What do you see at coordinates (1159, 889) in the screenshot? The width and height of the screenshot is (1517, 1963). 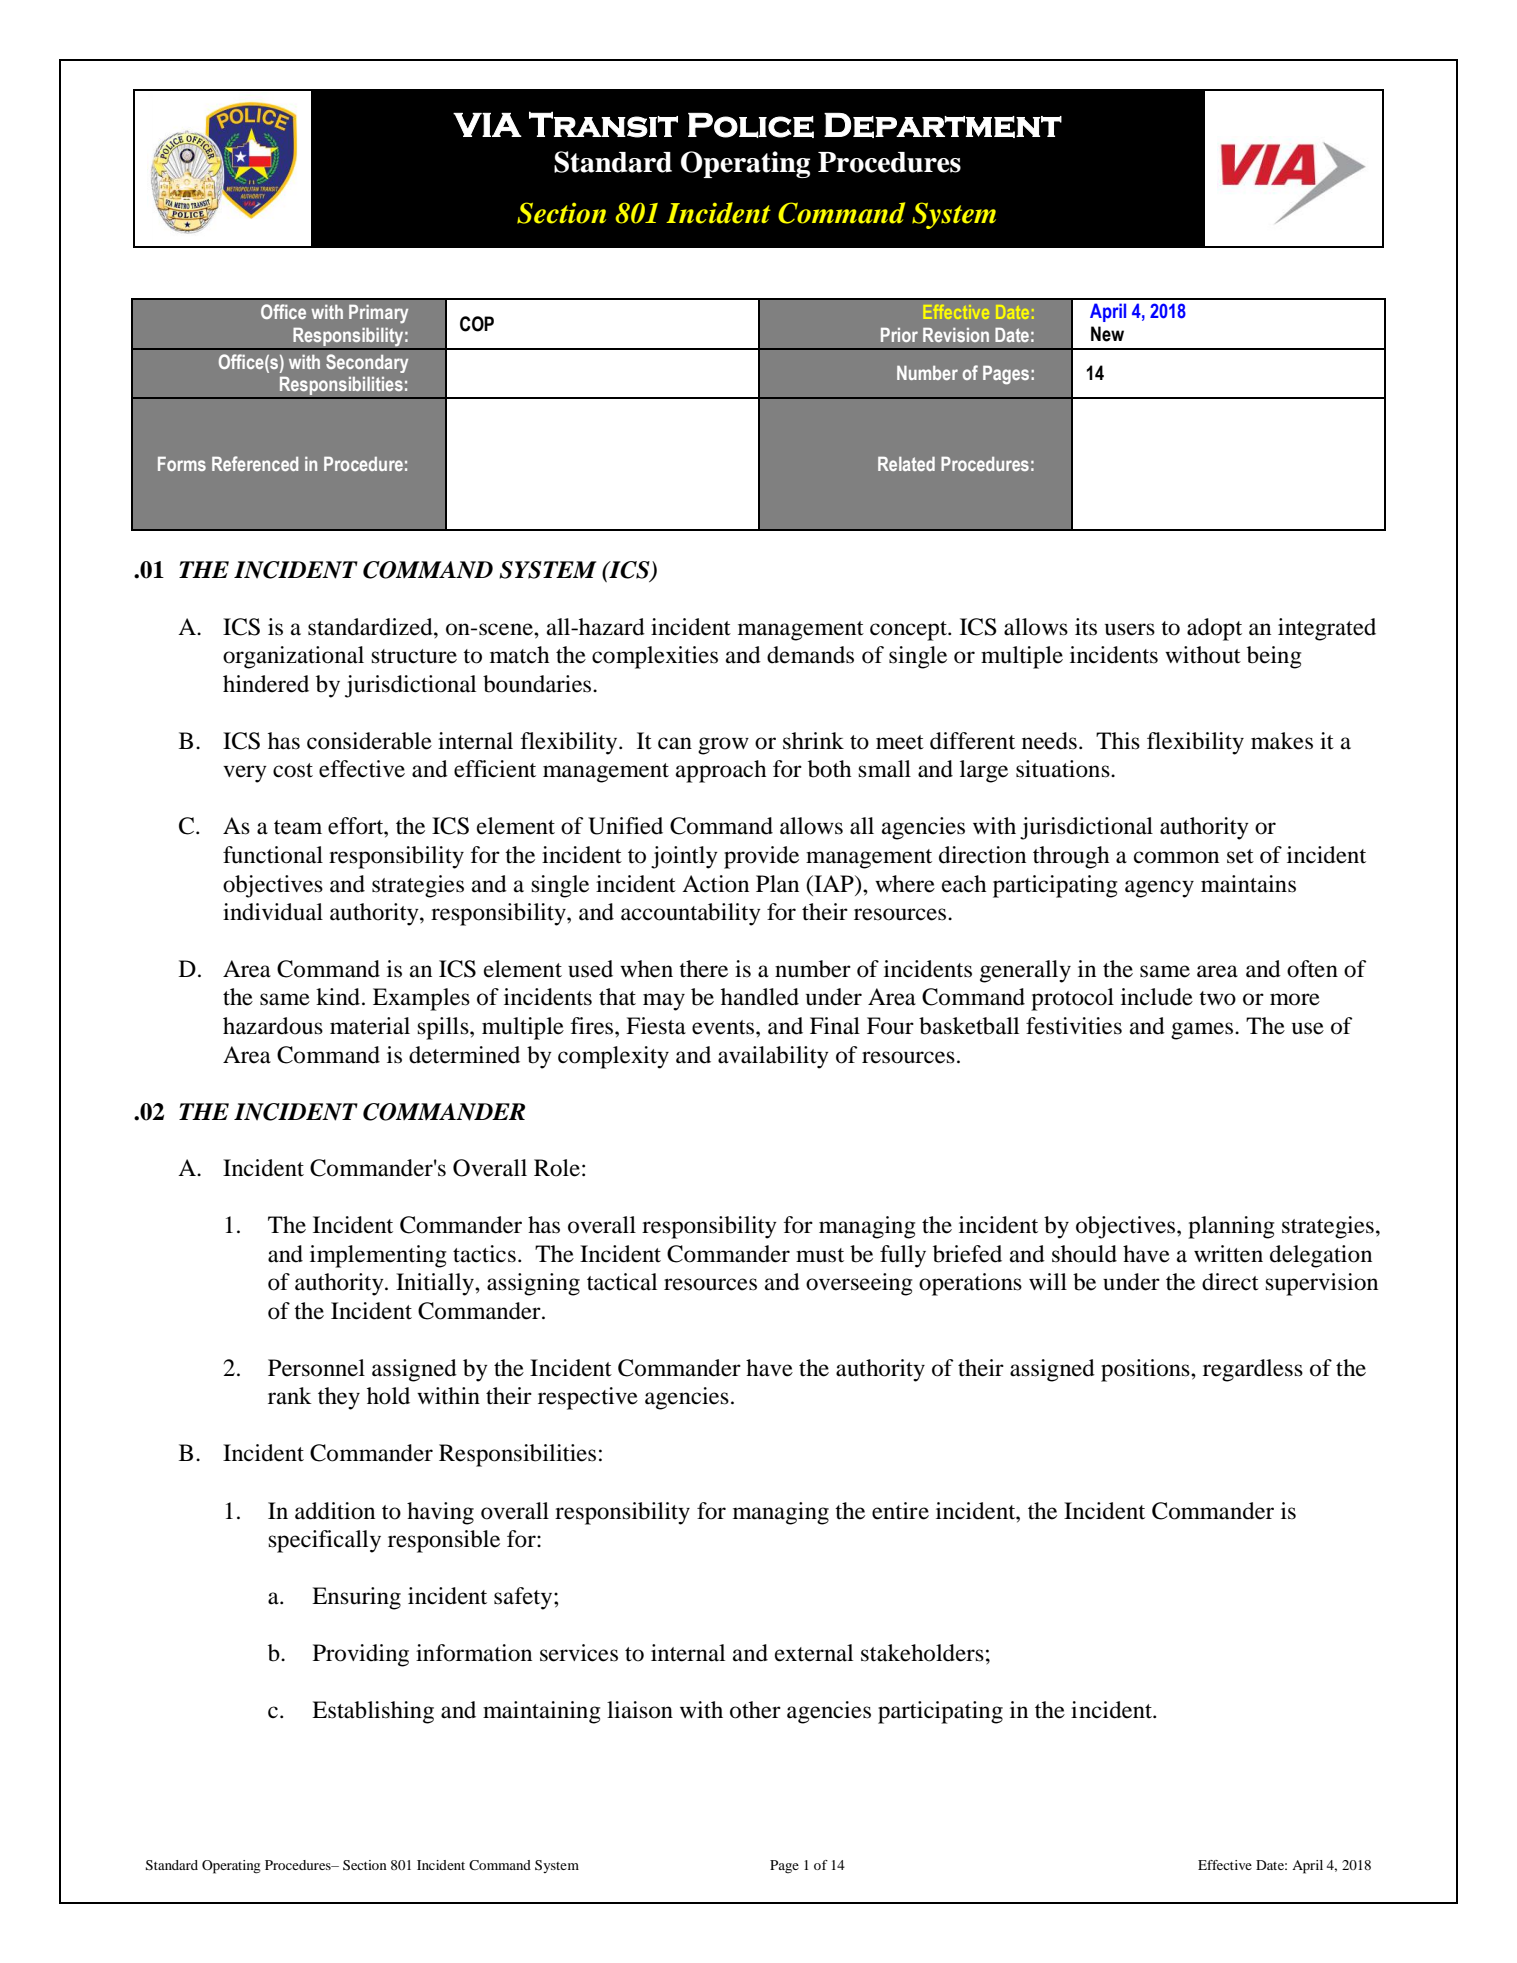 I see `agency` at bounding box center [1159, 889].
